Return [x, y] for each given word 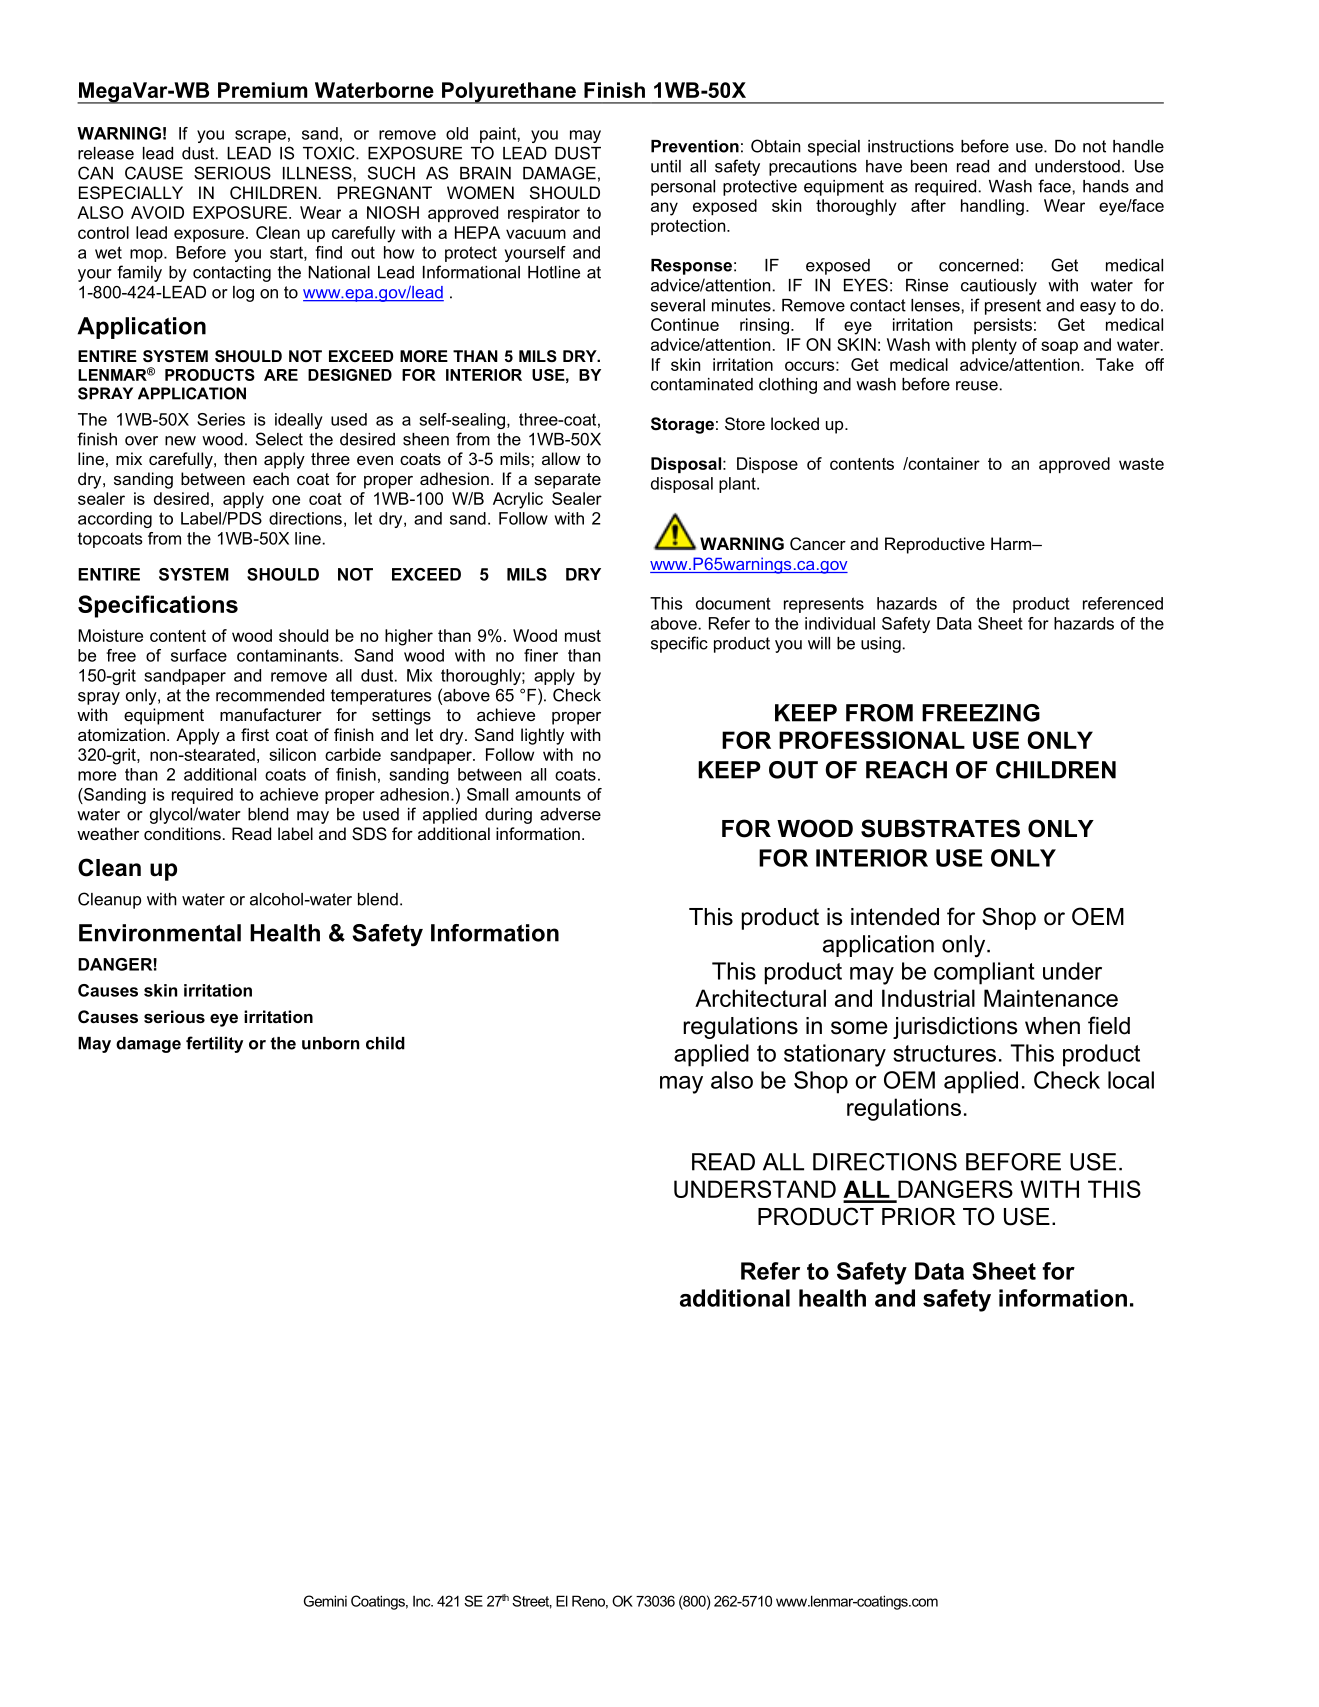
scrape [260, 136]
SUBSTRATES [940, 828]
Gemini [325, 1601]
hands [1106, 186]
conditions [182, 833]
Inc [423, 1601]
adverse [570, 814]
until [666, 166]
